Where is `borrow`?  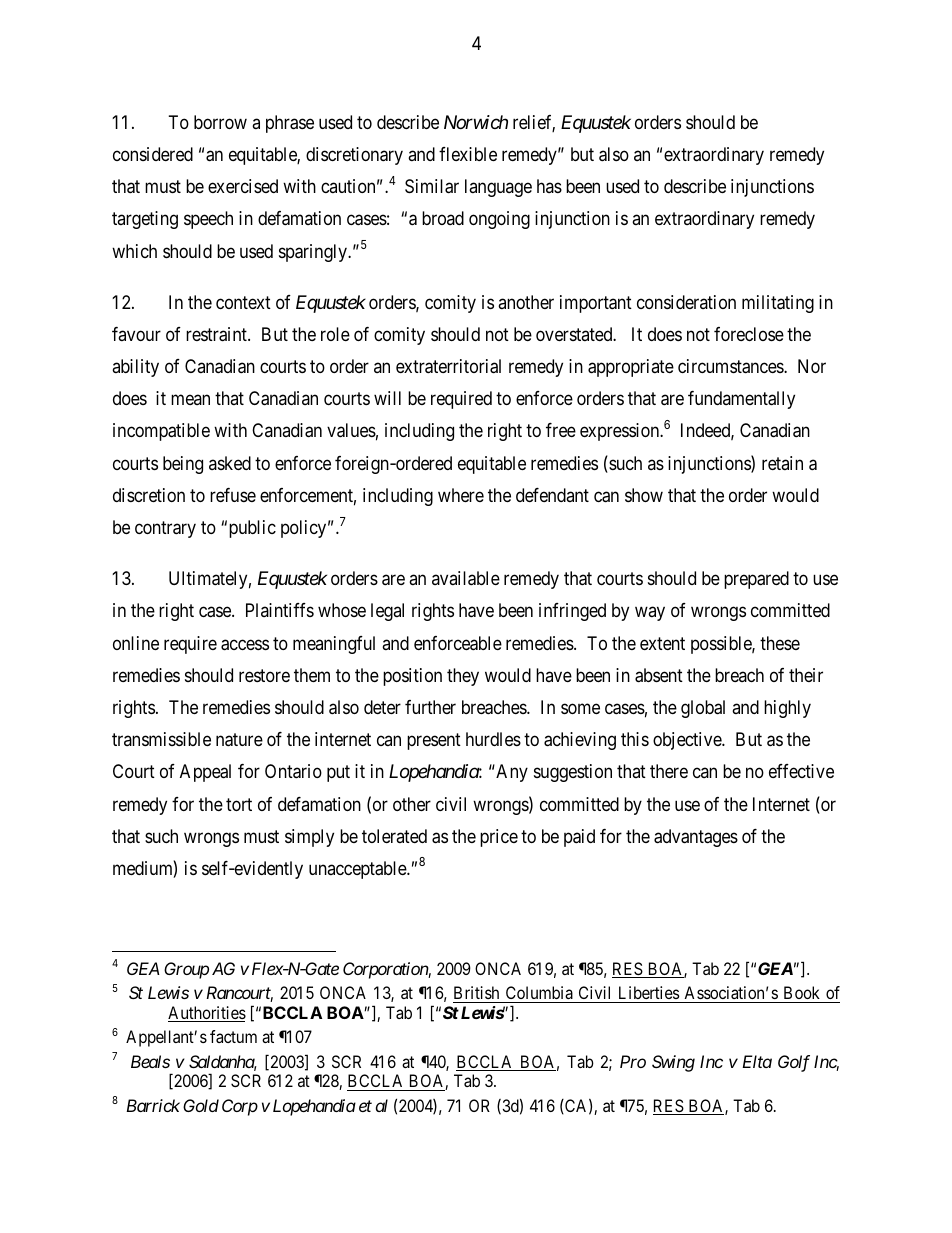 borrow is located at coordinates (220, 122).
